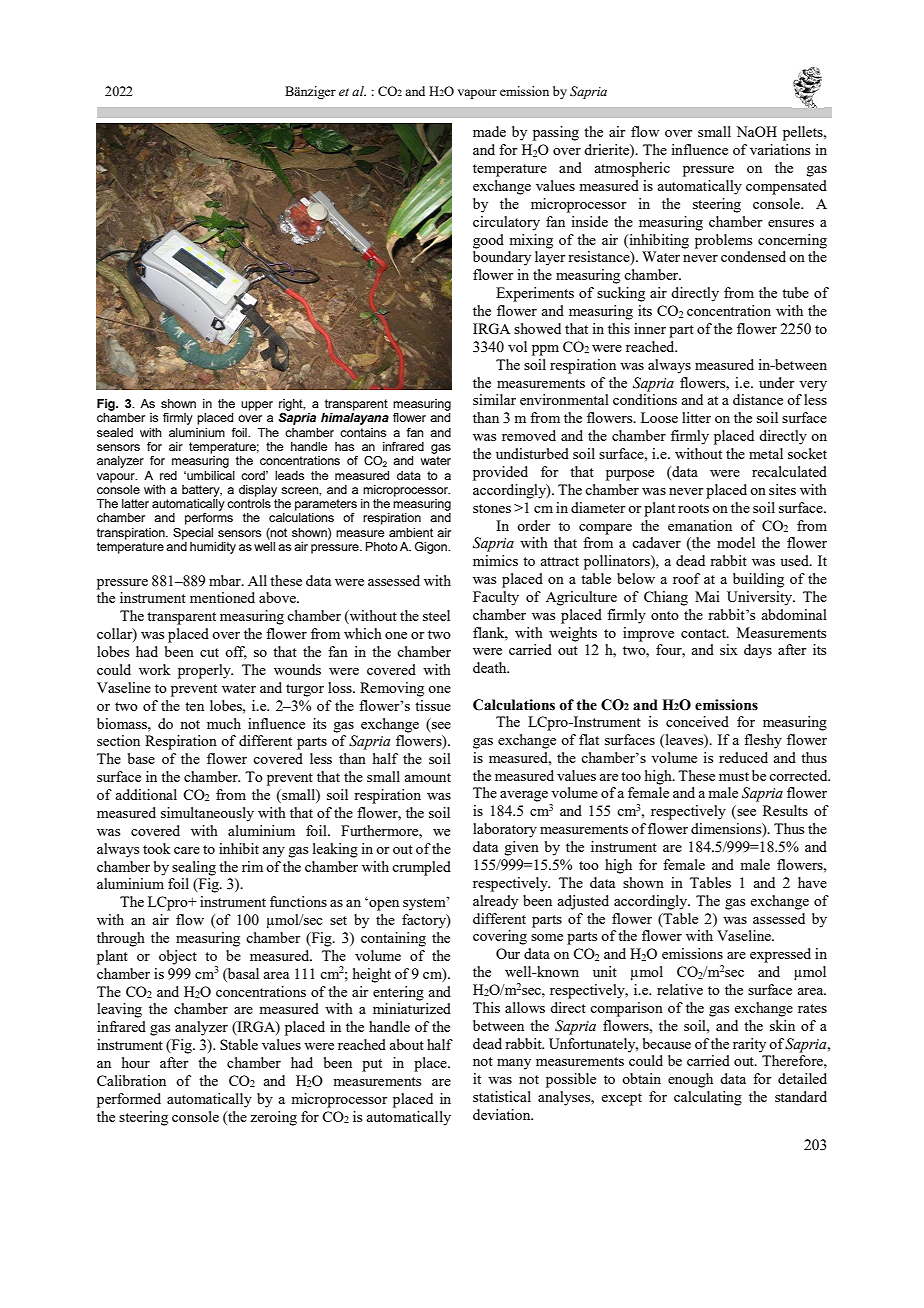 Image resolution: width=924 pixels, height=1308 pixels. What do you see at coordinates (131, 1080) in the screenshot?
I see `Calibration` at bounding box center [131, 1080].
